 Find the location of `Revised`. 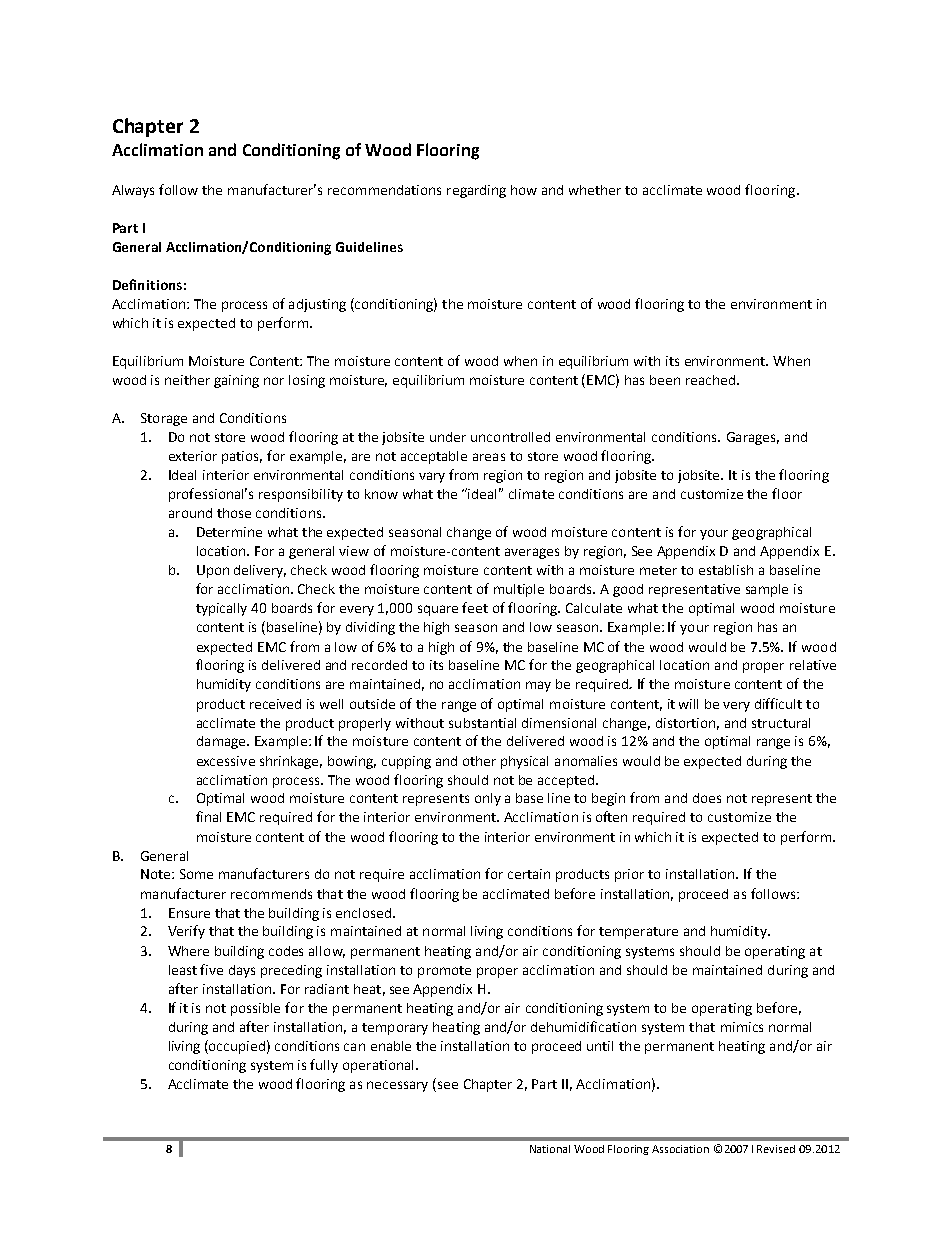

Revised is located at coordinates (776, 1149).
